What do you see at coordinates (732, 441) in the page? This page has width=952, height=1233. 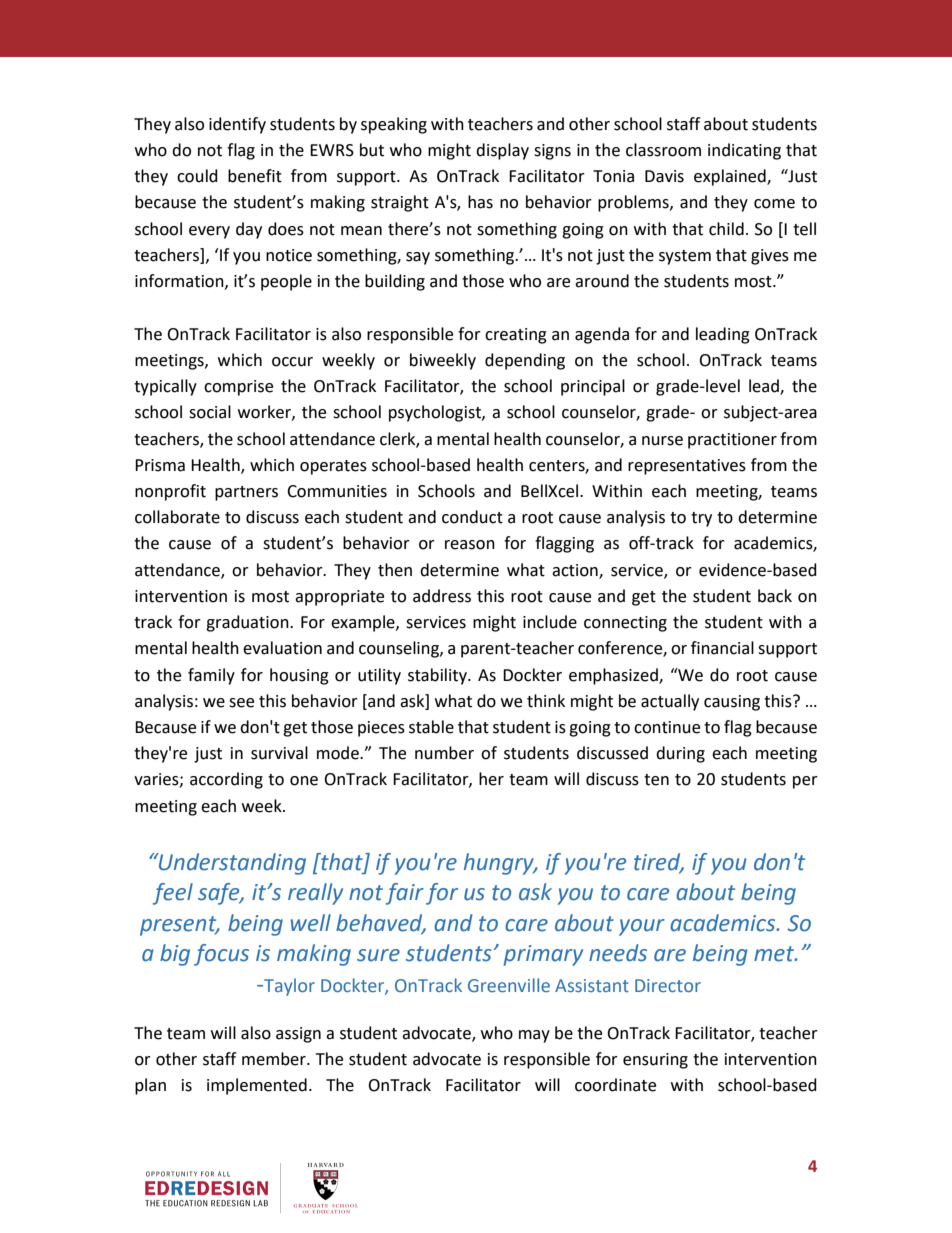 I see `practitioner` at bounding box center [732, 441].
